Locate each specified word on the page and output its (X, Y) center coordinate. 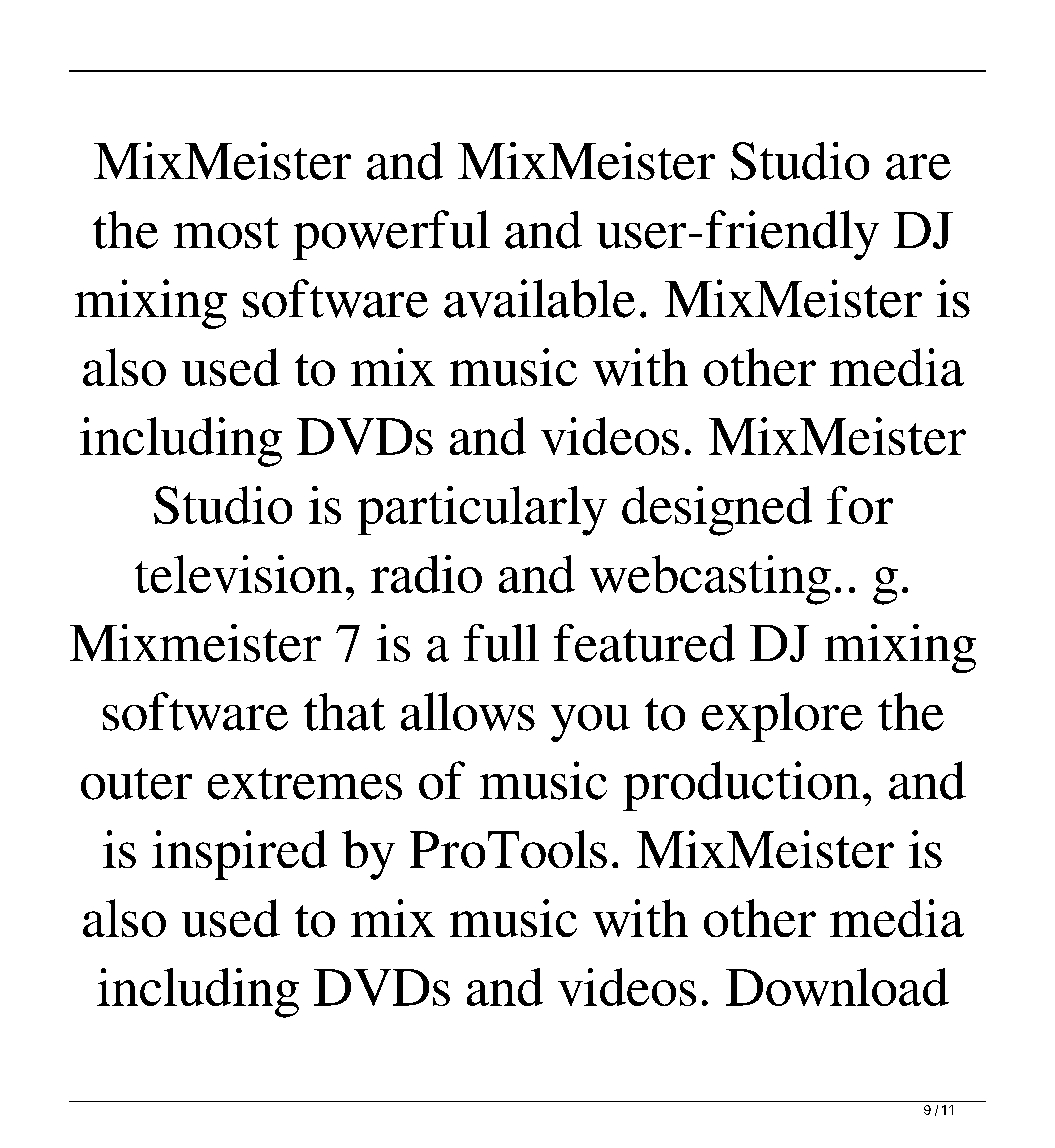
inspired (239, 855)
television (238, 574)
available (539, 298)
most (226, 233)
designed (717, 511)
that (344, 712)
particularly (482, 511)
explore (782, 717)
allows (468, 711)
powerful (391, 235)
